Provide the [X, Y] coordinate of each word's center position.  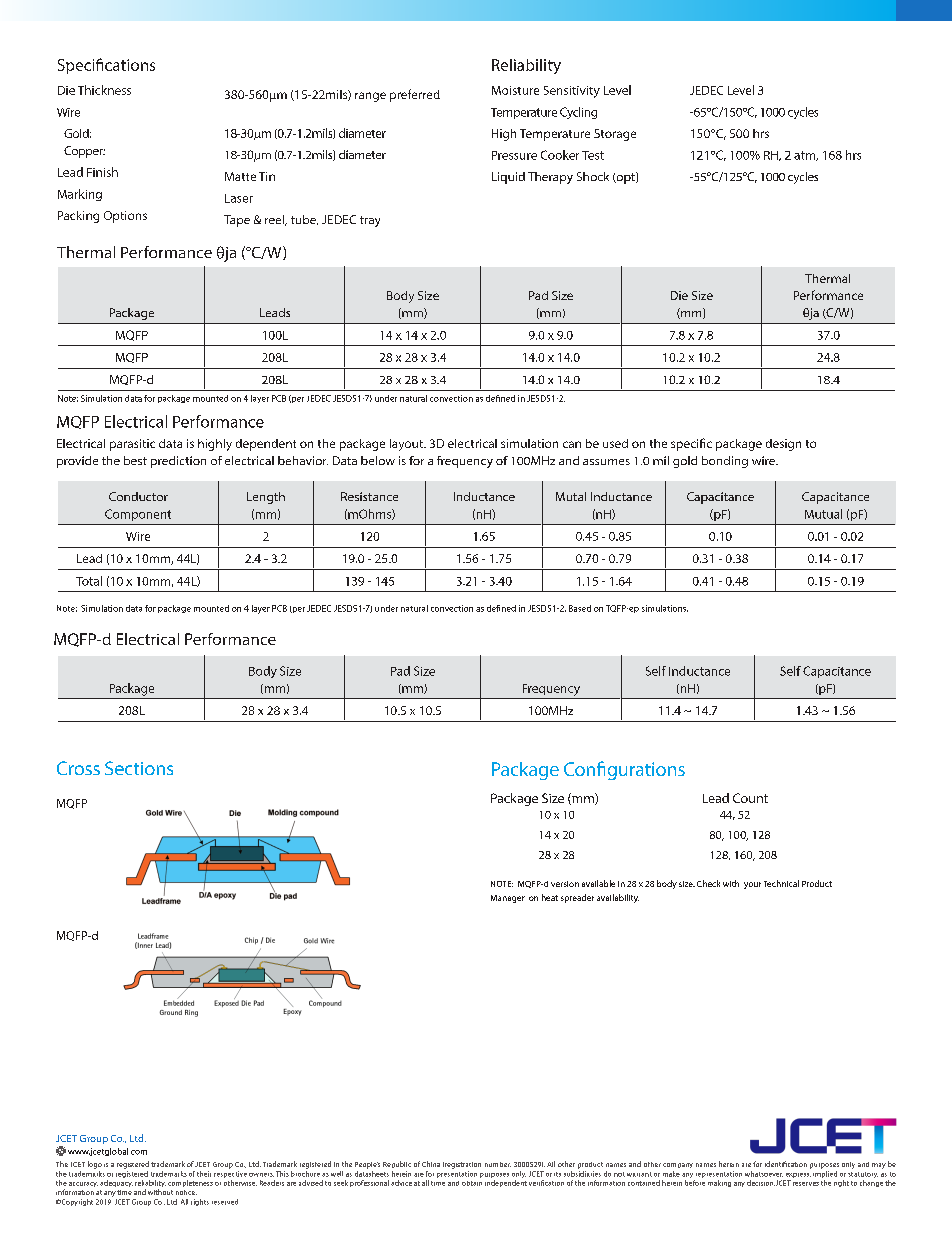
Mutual [823, 514]
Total [89, 581]
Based [580, 608]
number [498, 1164]
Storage [615, 135]
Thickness [104, 90]
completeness [190, 1183]
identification [786, 1164]
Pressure [514, 155]
